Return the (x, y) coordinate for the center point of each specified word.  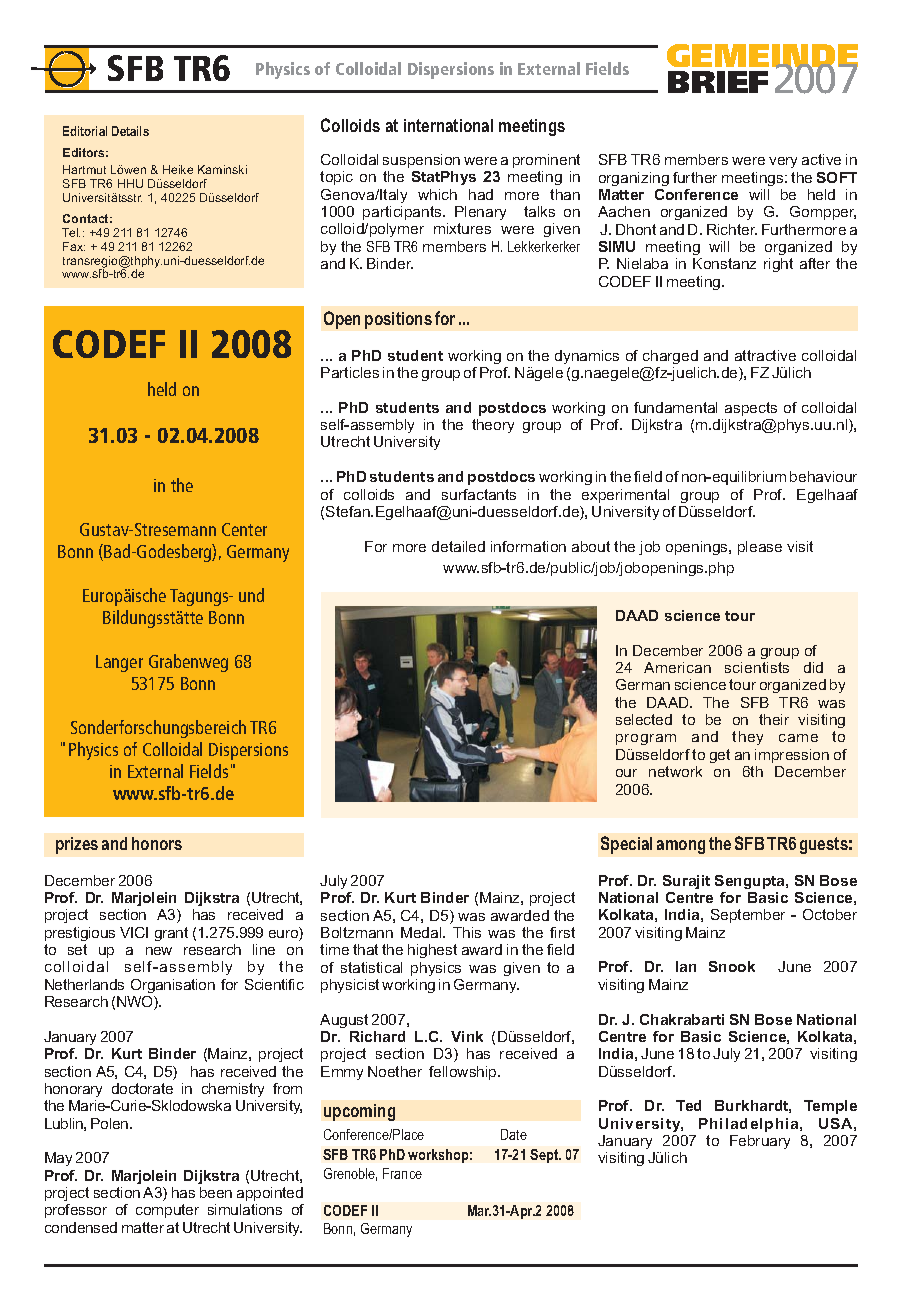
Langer (119, 663)
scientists (757, 667)
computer (167, 1211)
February (760, 1142)
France (402, 1173)
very (783, 162)
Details (130, 131)
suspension (421, 161)
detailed (458, 546)
